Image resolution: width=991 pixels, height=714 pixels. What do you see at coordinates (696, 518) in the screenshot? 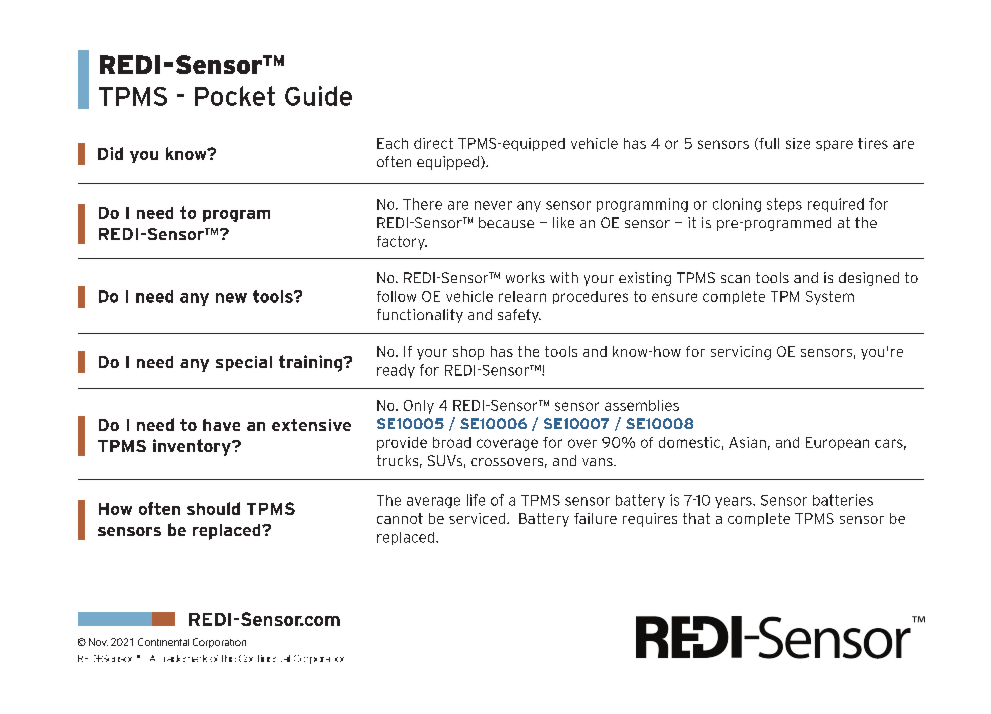
I see `that` at bounding box center [696, 518].
